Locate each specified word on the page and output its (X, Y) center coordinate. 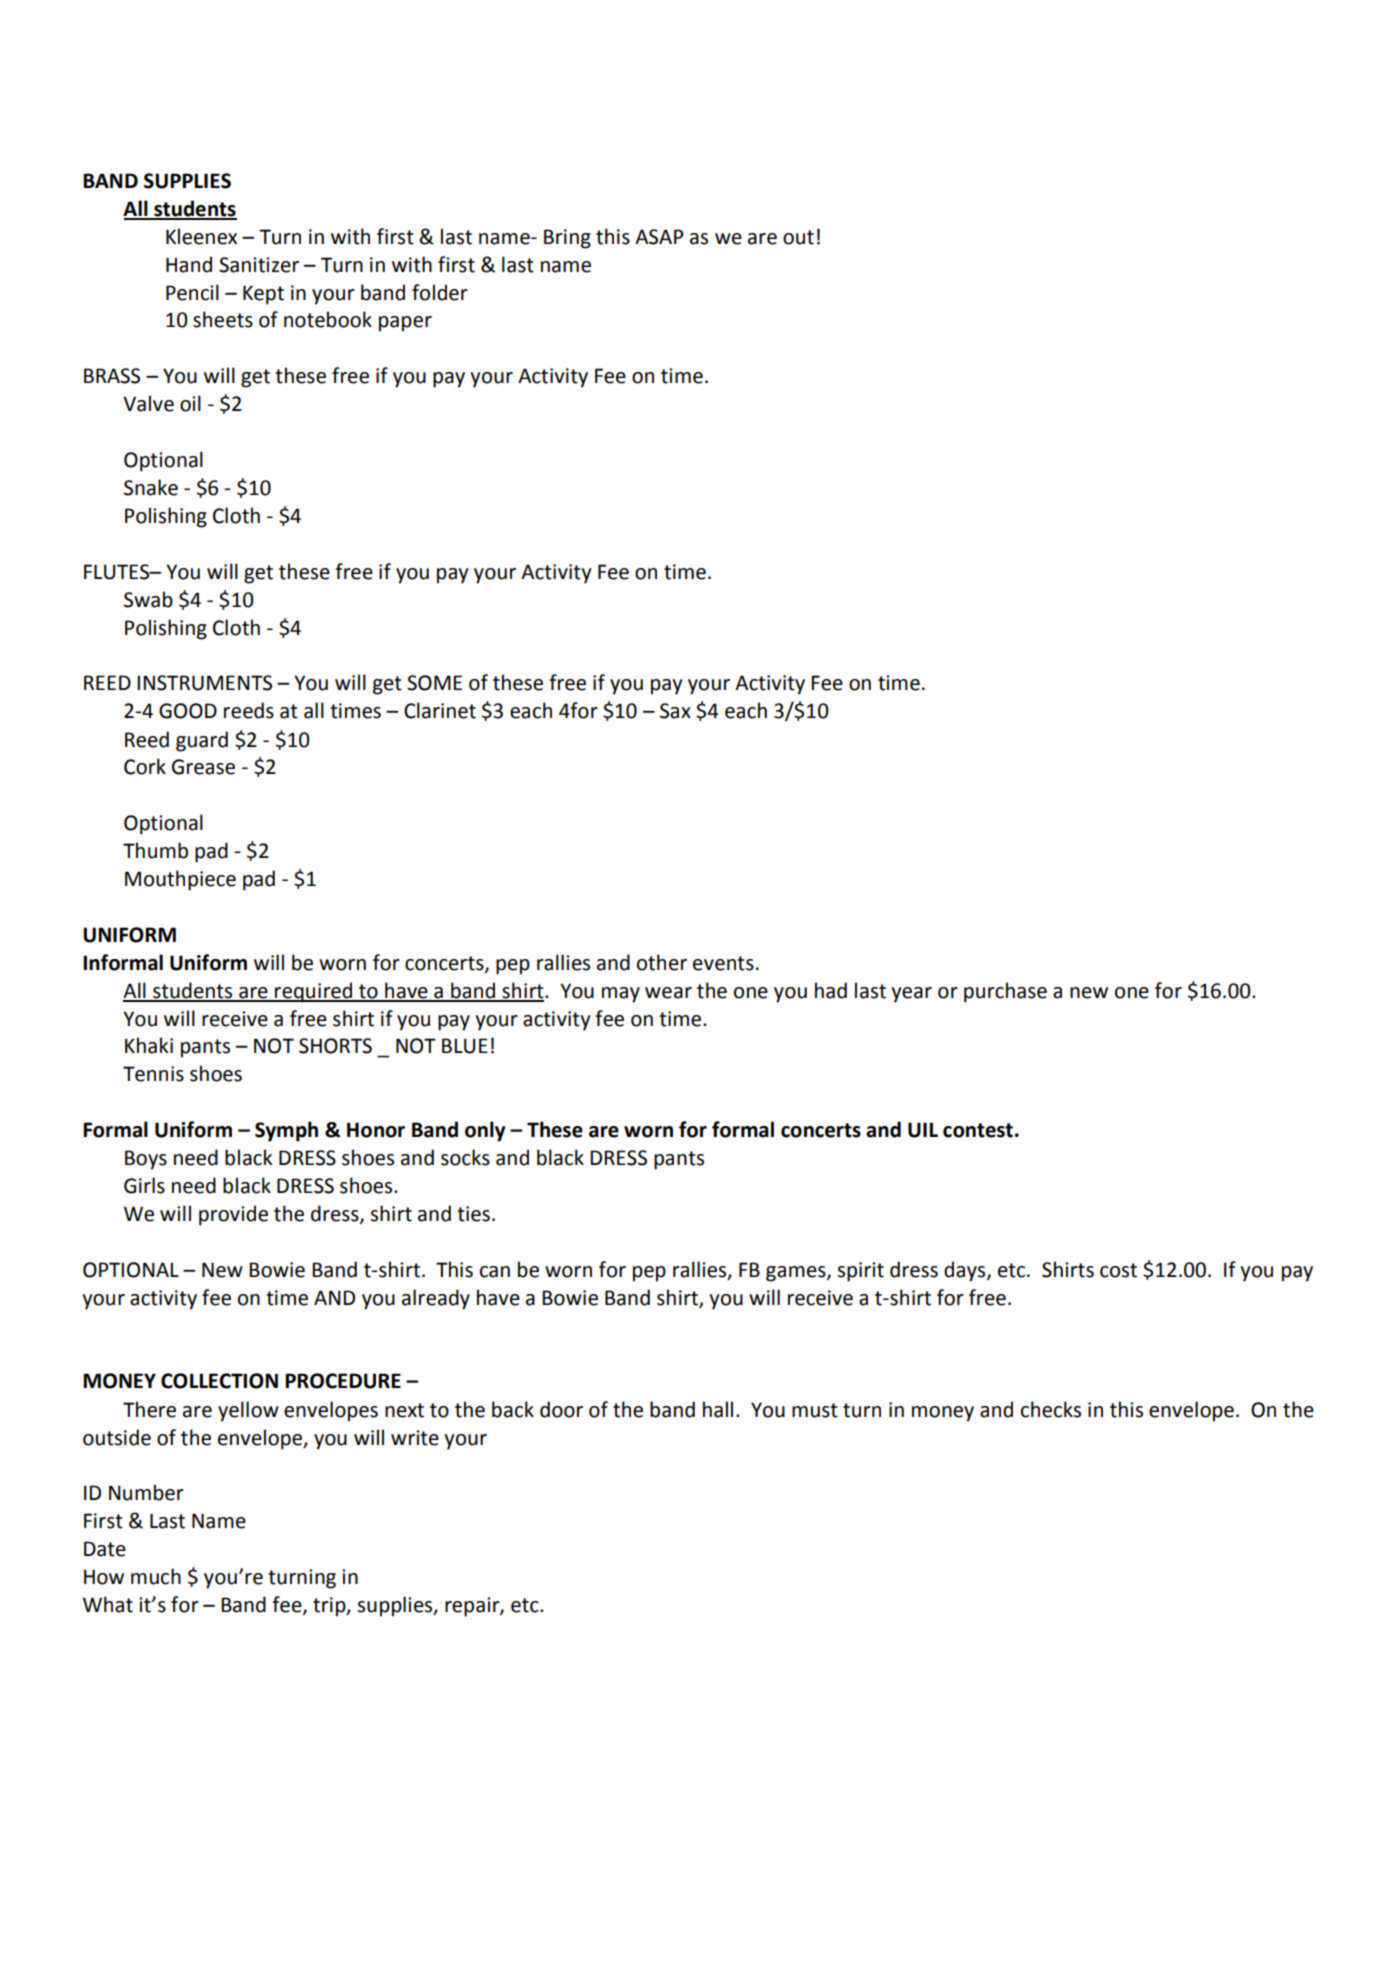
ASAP (659, 237)
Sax (675, 711)
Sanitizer (259, 265)
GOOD (188, 711)
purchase (1005, 992)
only (485, 1131)
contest (978, 1130)
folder (440, 292)
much (156, 1576)
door (561, 1409)
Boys (146, 1160)
